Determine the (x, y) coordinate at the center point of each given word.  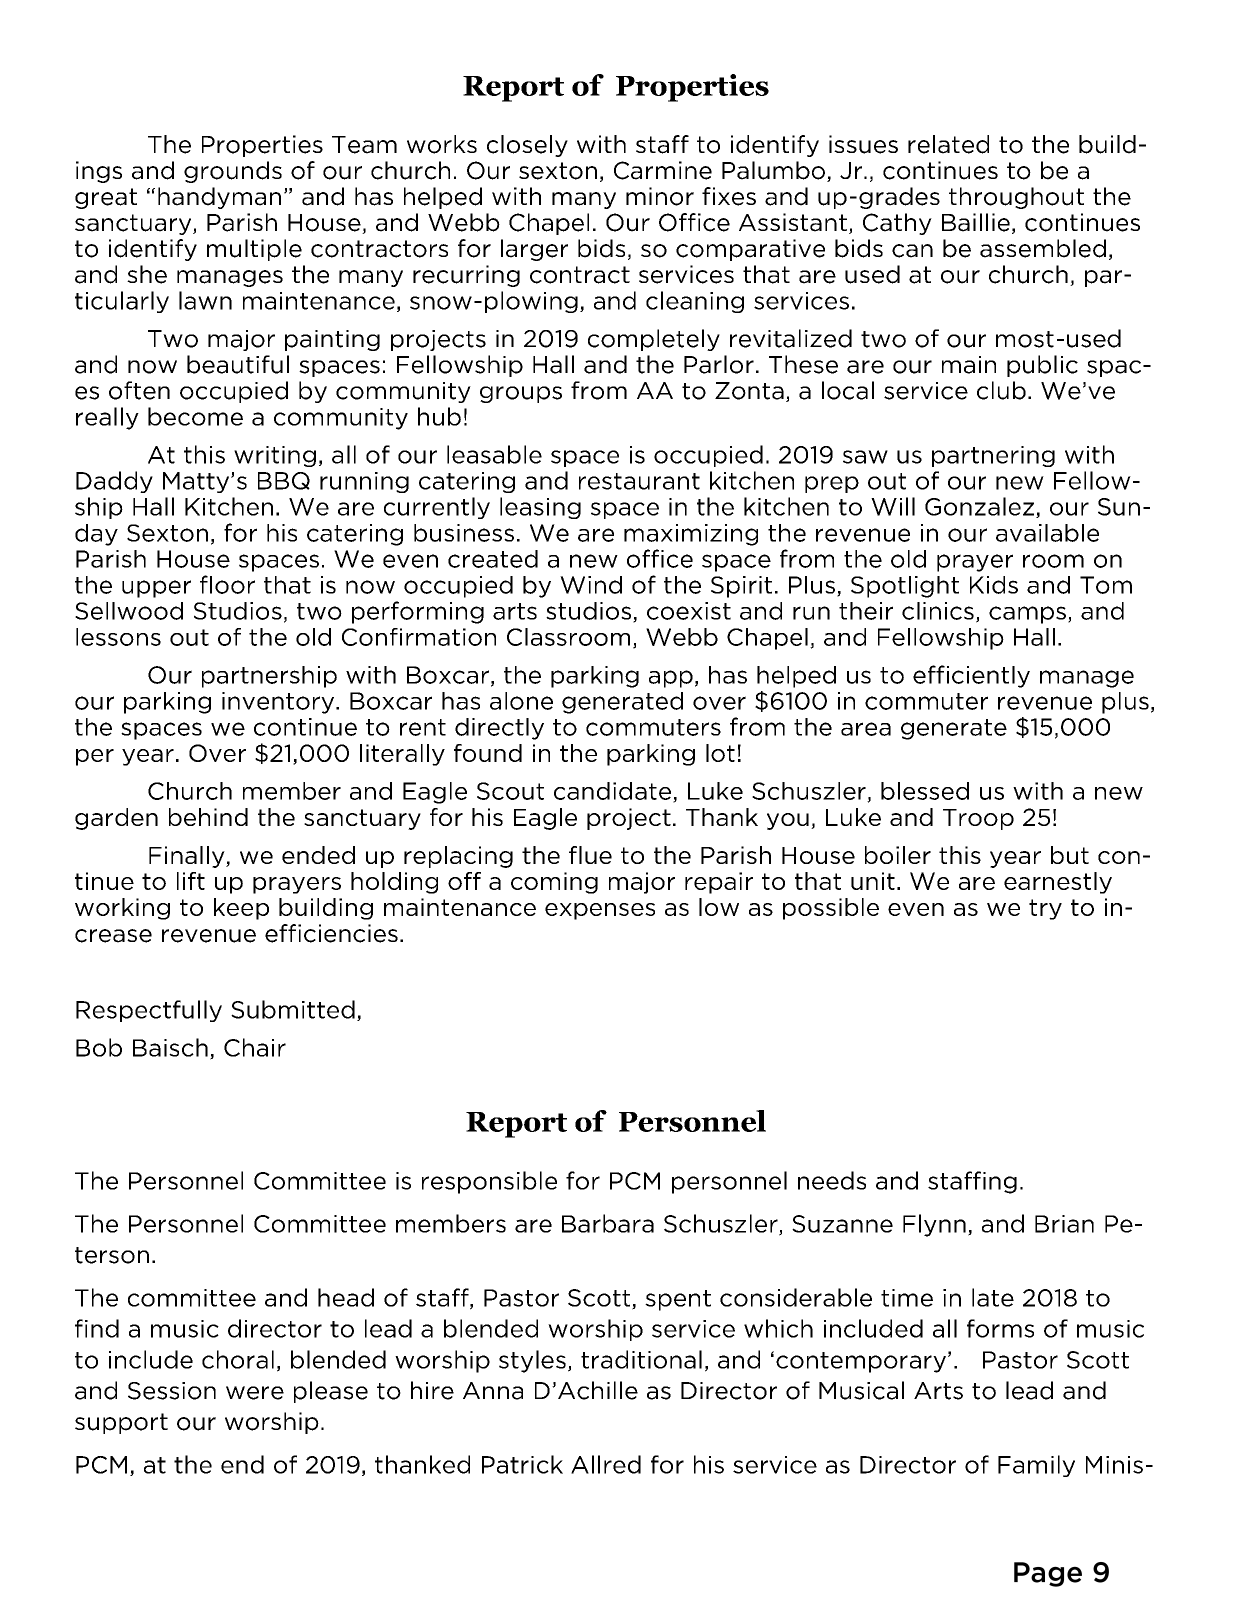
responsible (489, 1182)
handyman (219, 198)
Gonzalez (979, 506)
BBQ (284, 481)
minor (660, 196)
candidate (614, 792)
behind (208, 817)
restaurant (639, 481)
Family (1036, 1466)
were (255, 1393)
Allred (606, 1464)
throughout (1016, 198)
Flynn (934, 1225)
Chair (255, 1047)
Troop (978, 819)
